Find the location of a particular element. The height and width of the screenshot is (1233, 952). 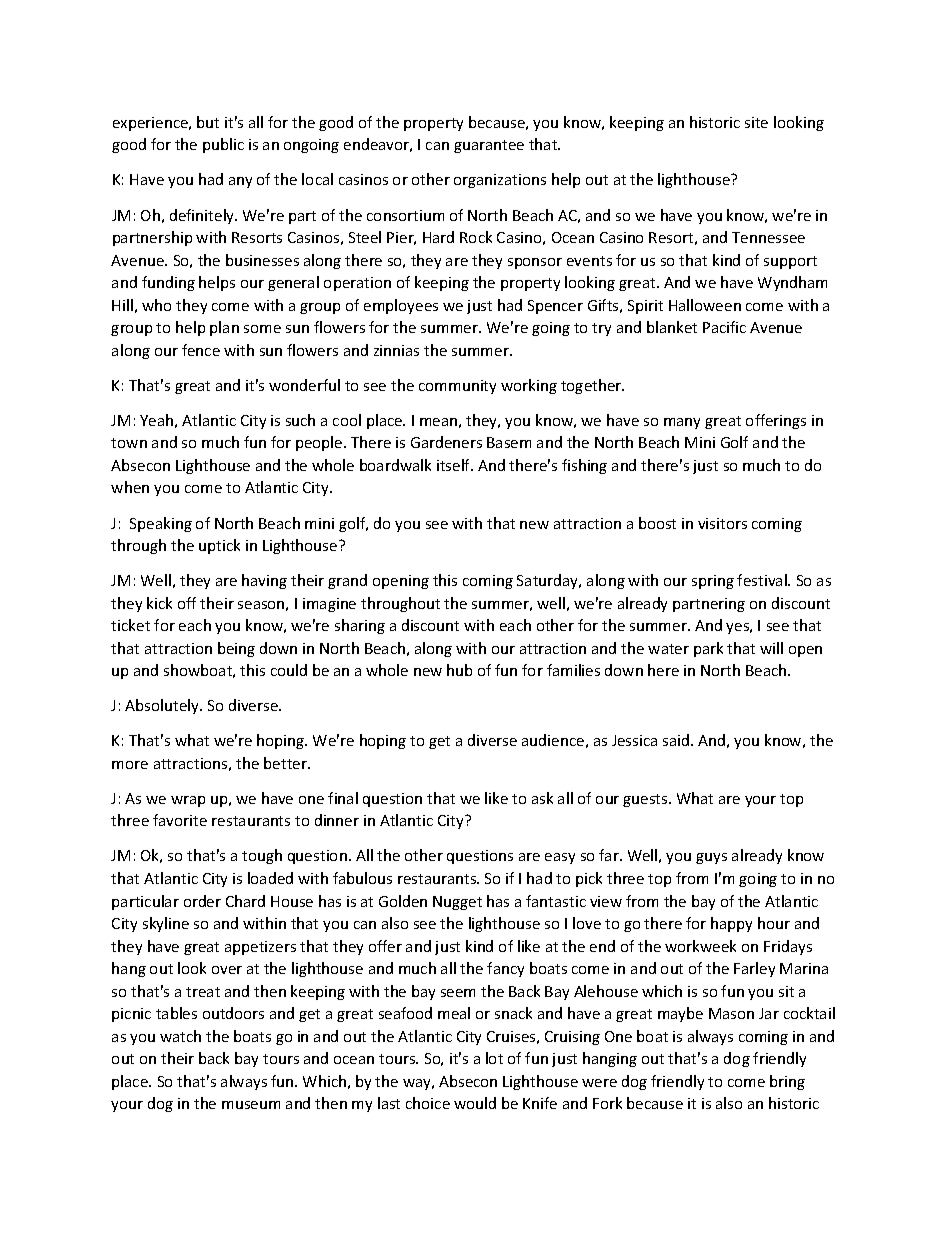

site is located at coordinates (756, 122).
